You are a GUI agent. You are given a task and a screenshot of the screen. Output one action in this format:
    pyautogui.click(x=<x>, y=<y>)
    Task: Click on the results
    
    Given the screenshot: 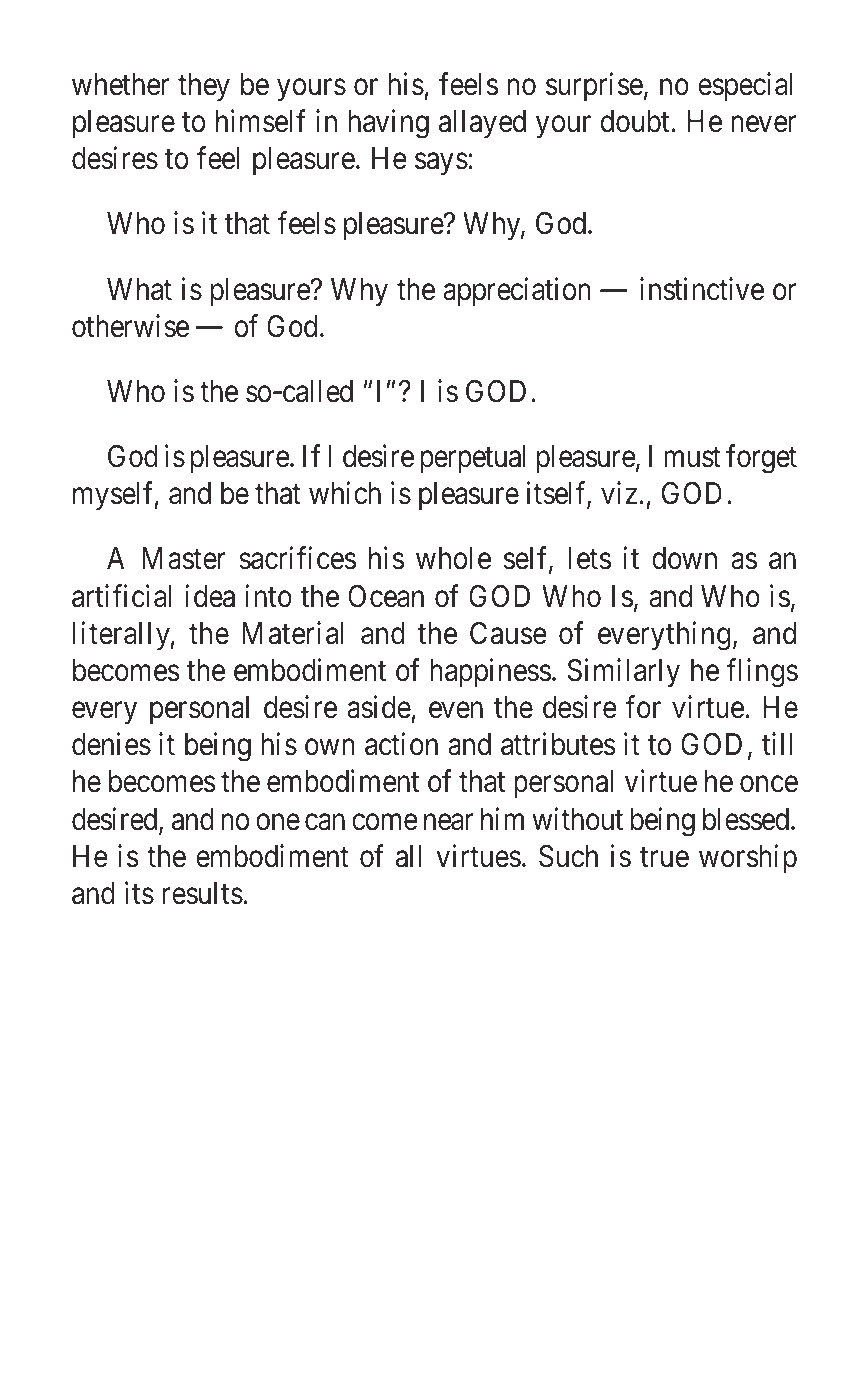 What is the action you would take?
    pyautogui.click(x=203, y=893)
